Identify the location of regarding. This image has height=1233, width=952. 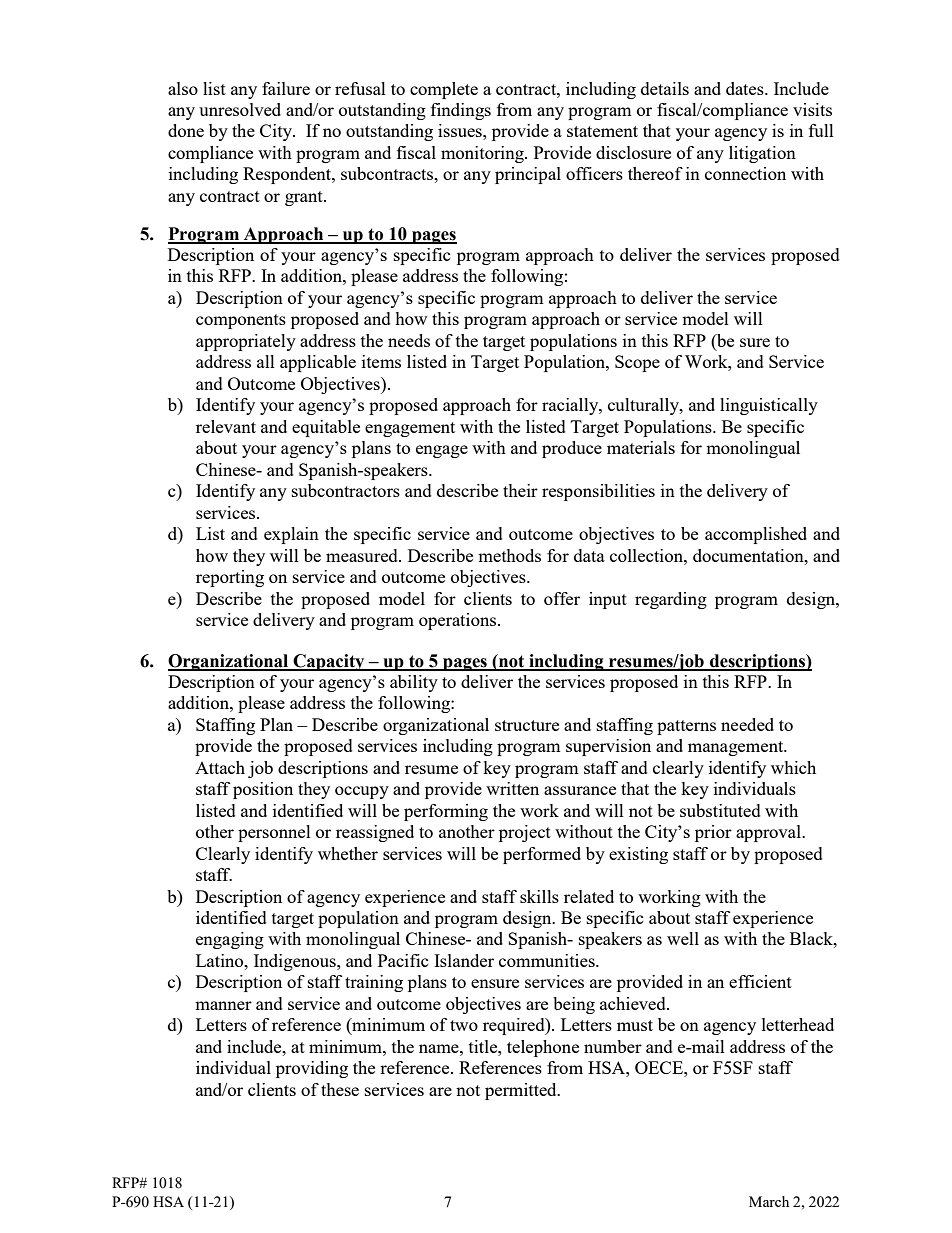
(671, 600).
